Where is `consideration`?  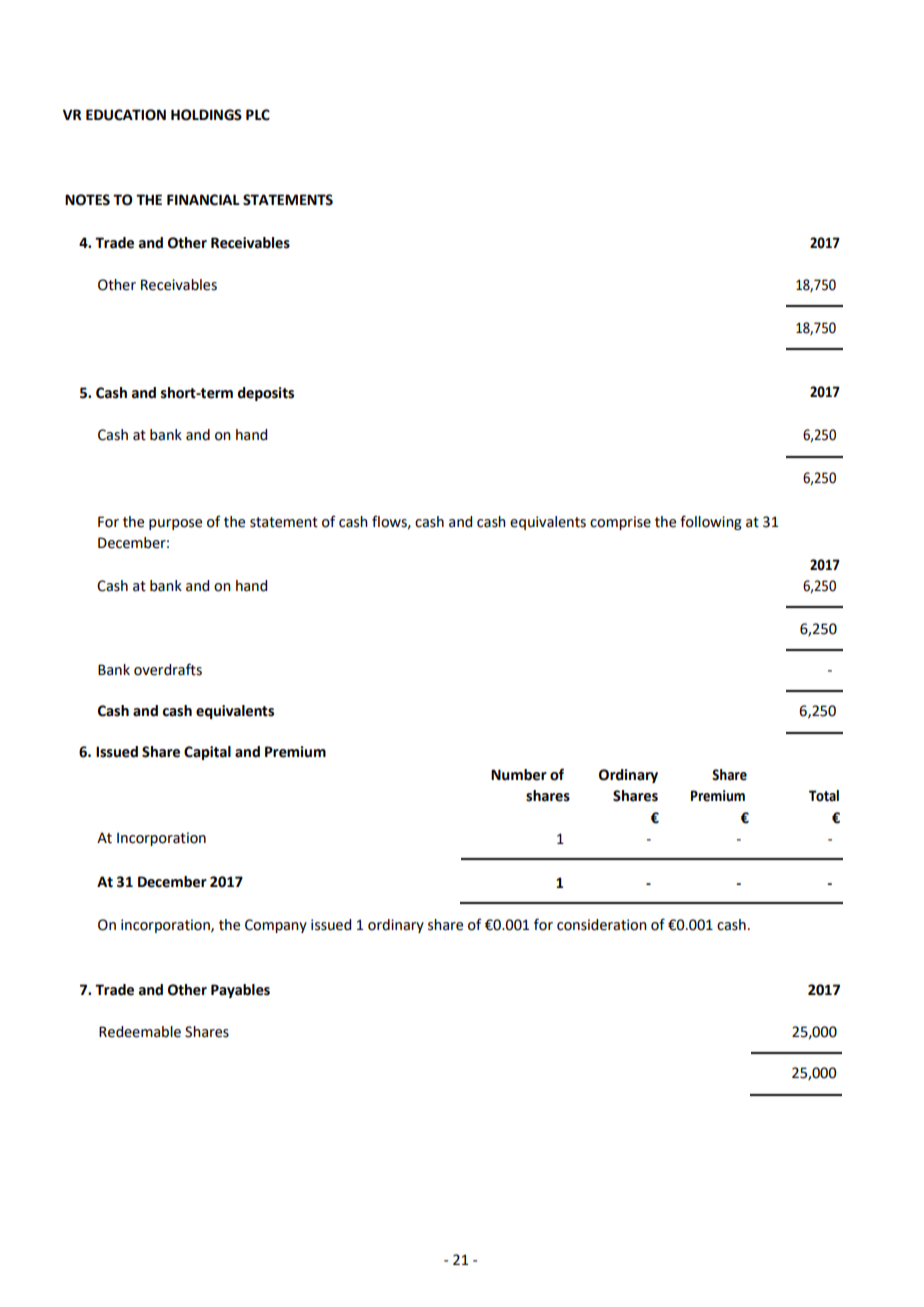
consideration is located at coordinates (602, 925).
